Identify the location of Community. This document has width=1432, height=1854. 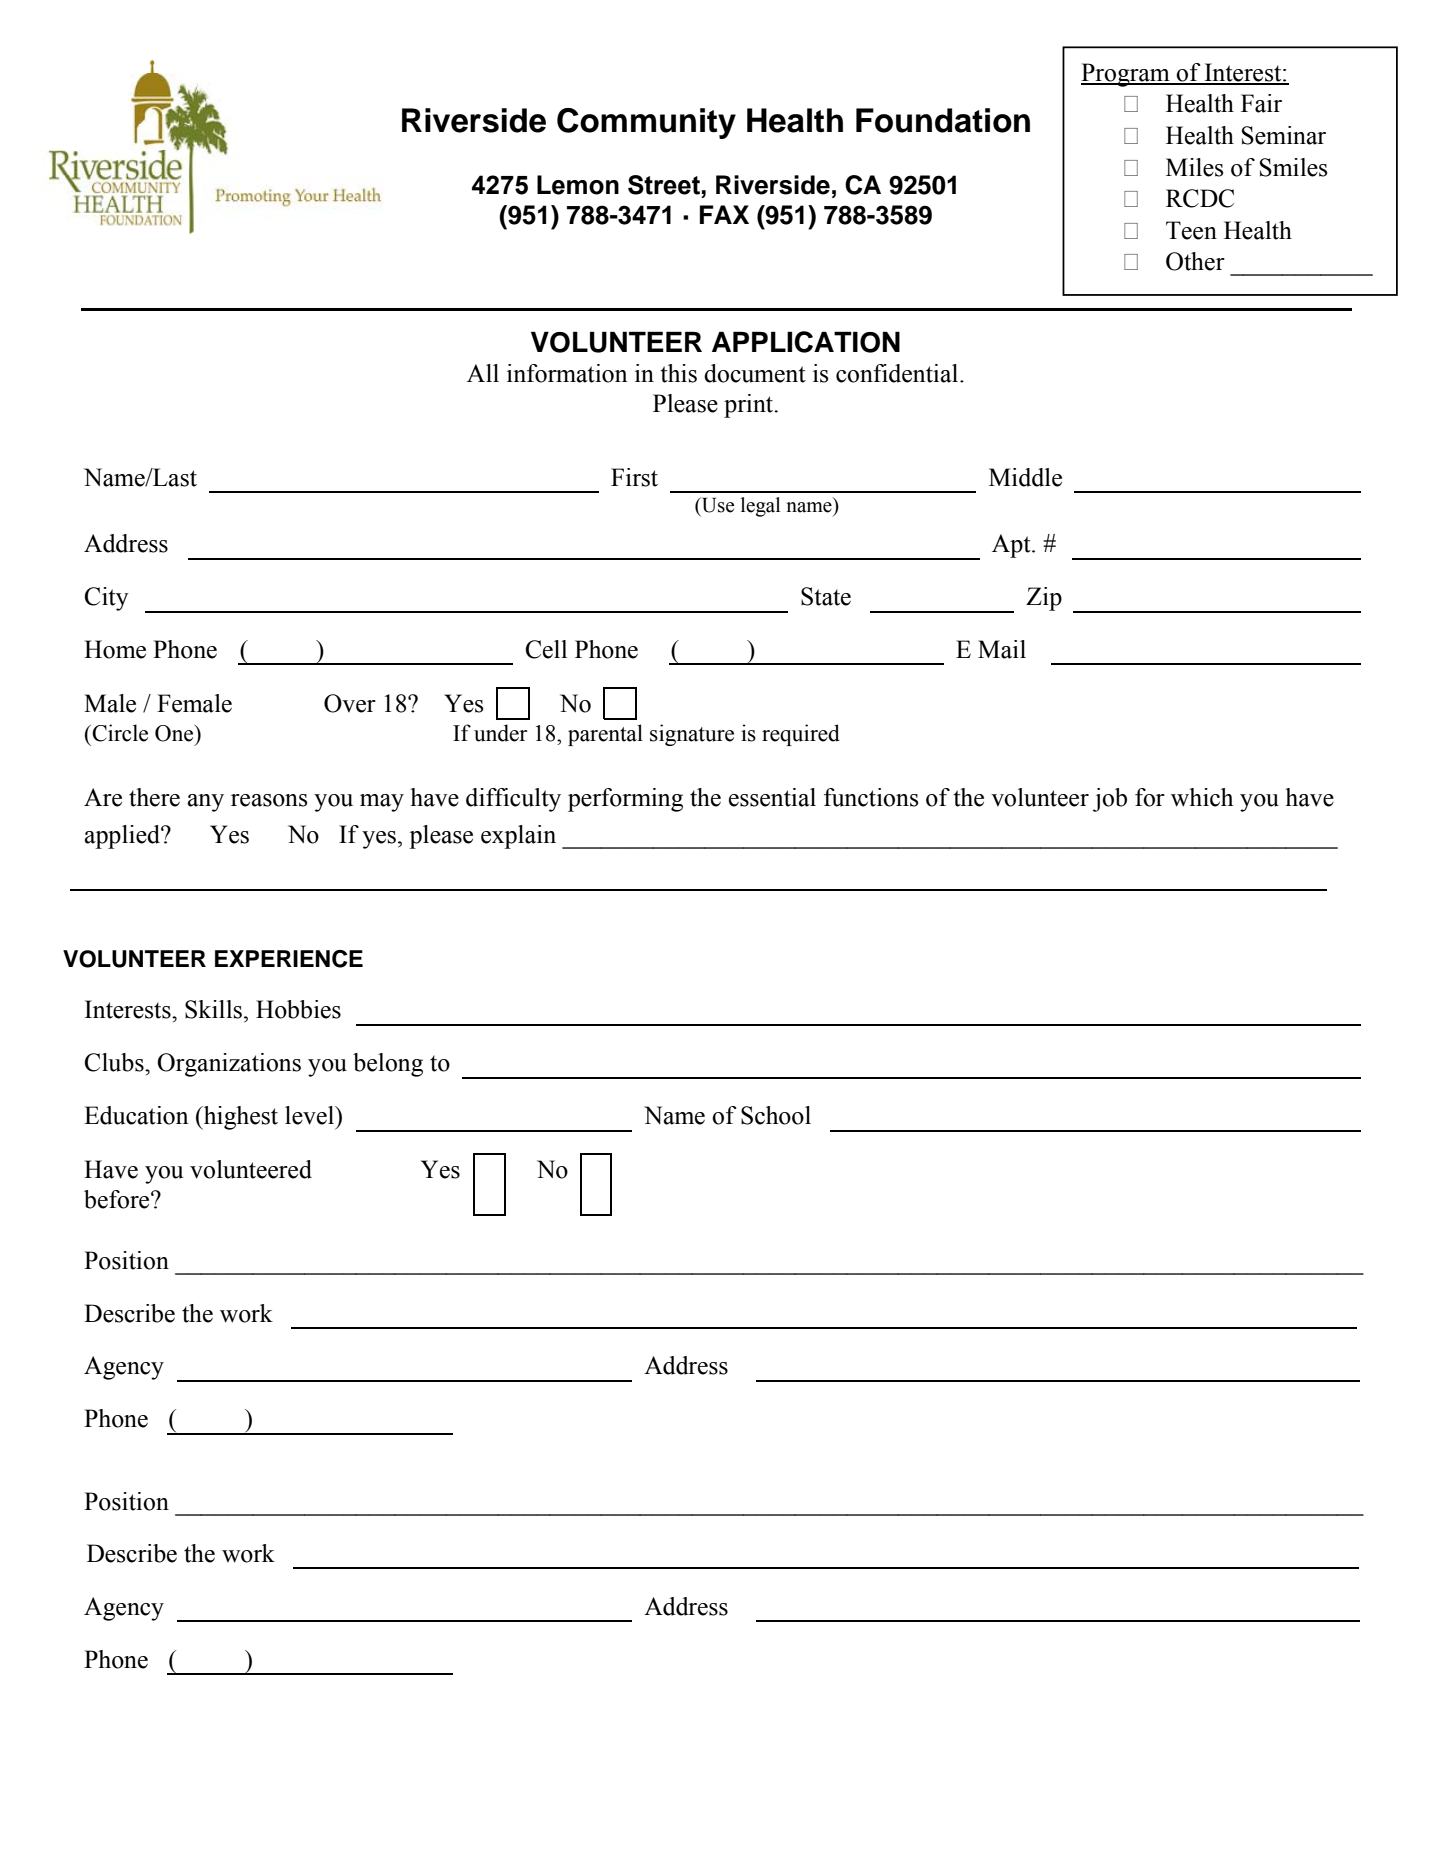
(646, 123).
